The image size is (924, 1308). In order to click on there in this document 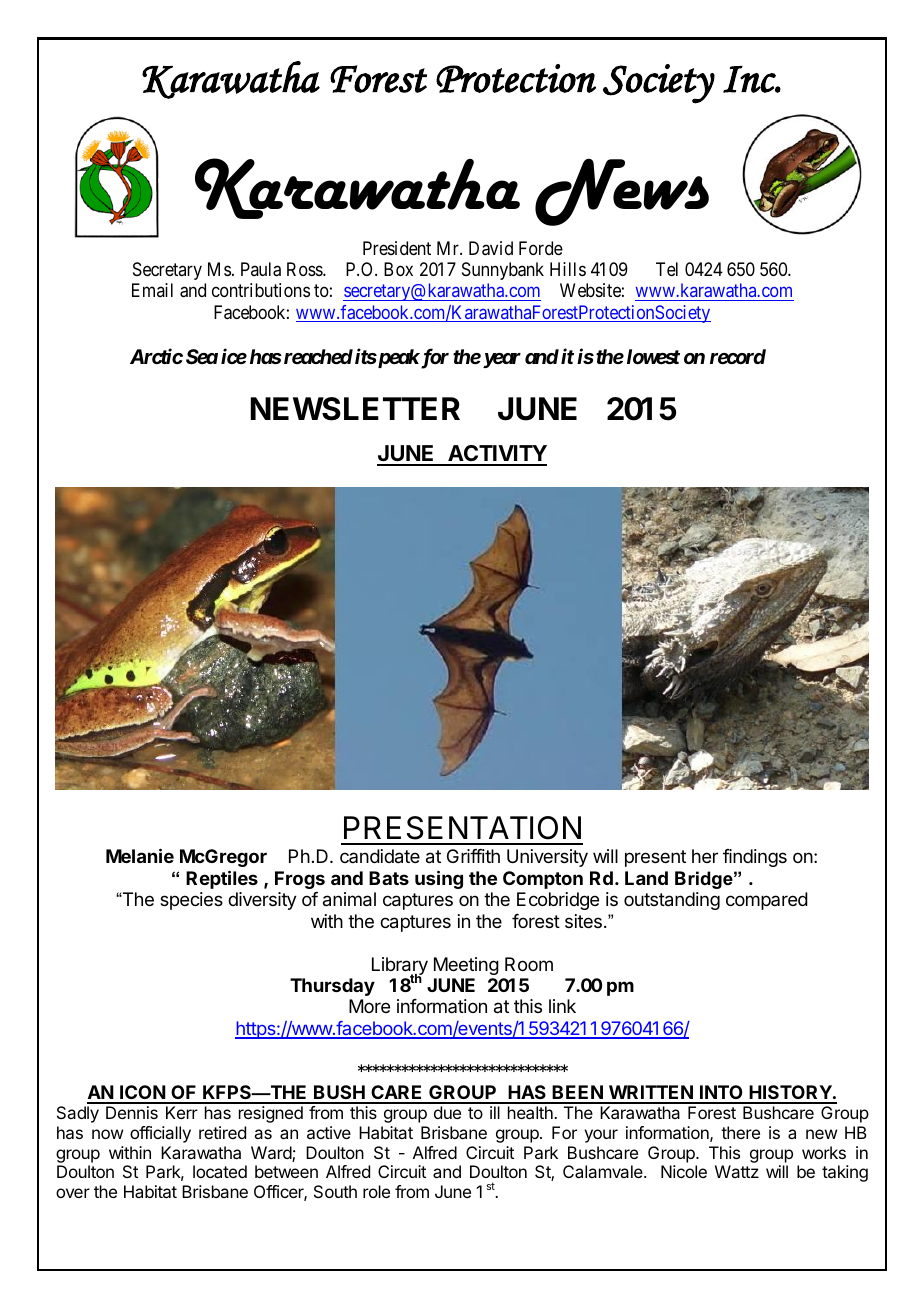, I will do `click(740, 1132)`.
